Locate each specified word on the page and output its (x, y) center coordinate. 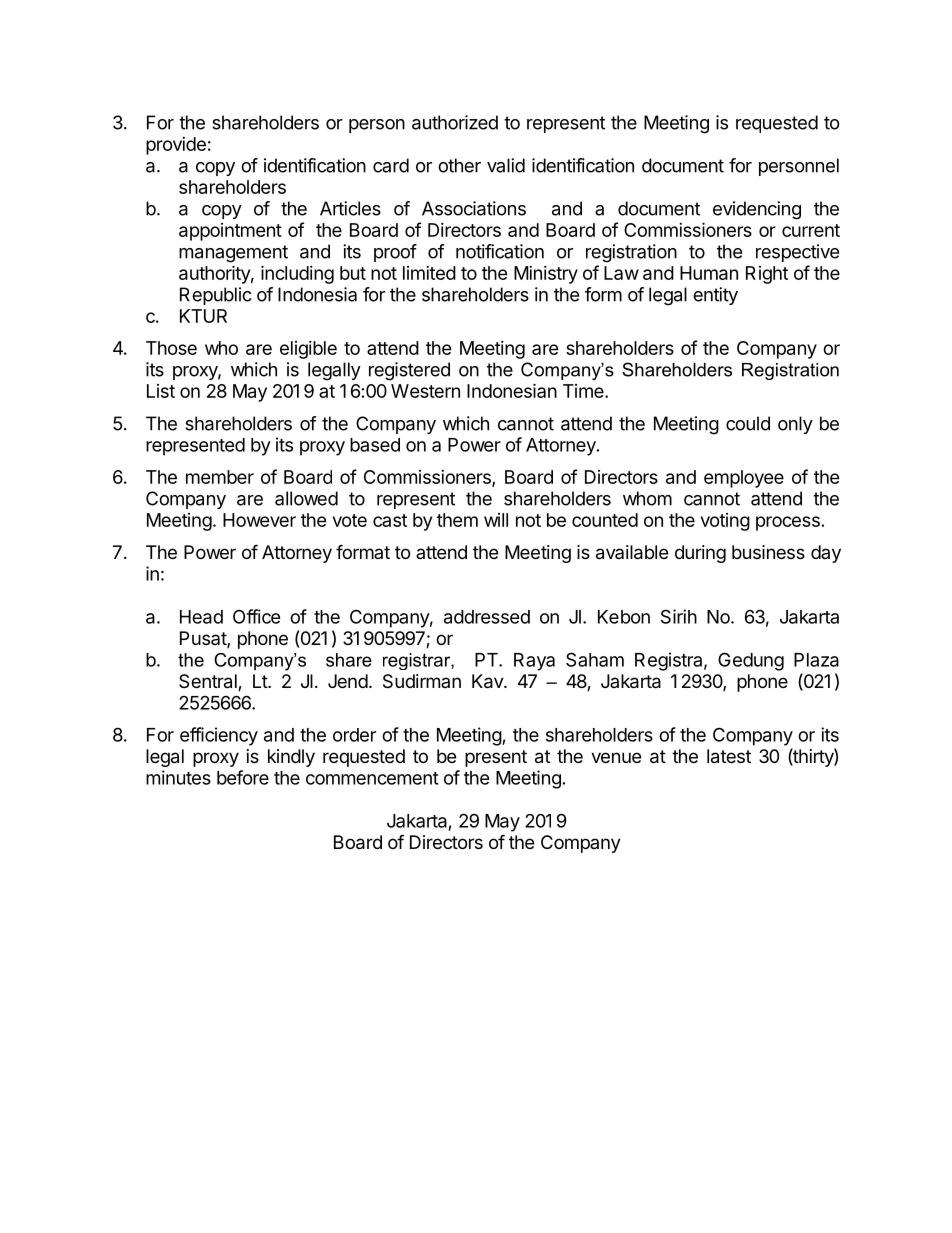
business (768, 552)
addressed (487, 617)
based (375, 445)
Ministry (546, 275)
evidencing (757, 210)
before (243, 777)
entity (715, 296)
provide (176, 146)
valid (506, 165)
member (220, 477)
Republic (216, 296)
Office (257, 616)
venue (616, 757)
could (748, 423)
